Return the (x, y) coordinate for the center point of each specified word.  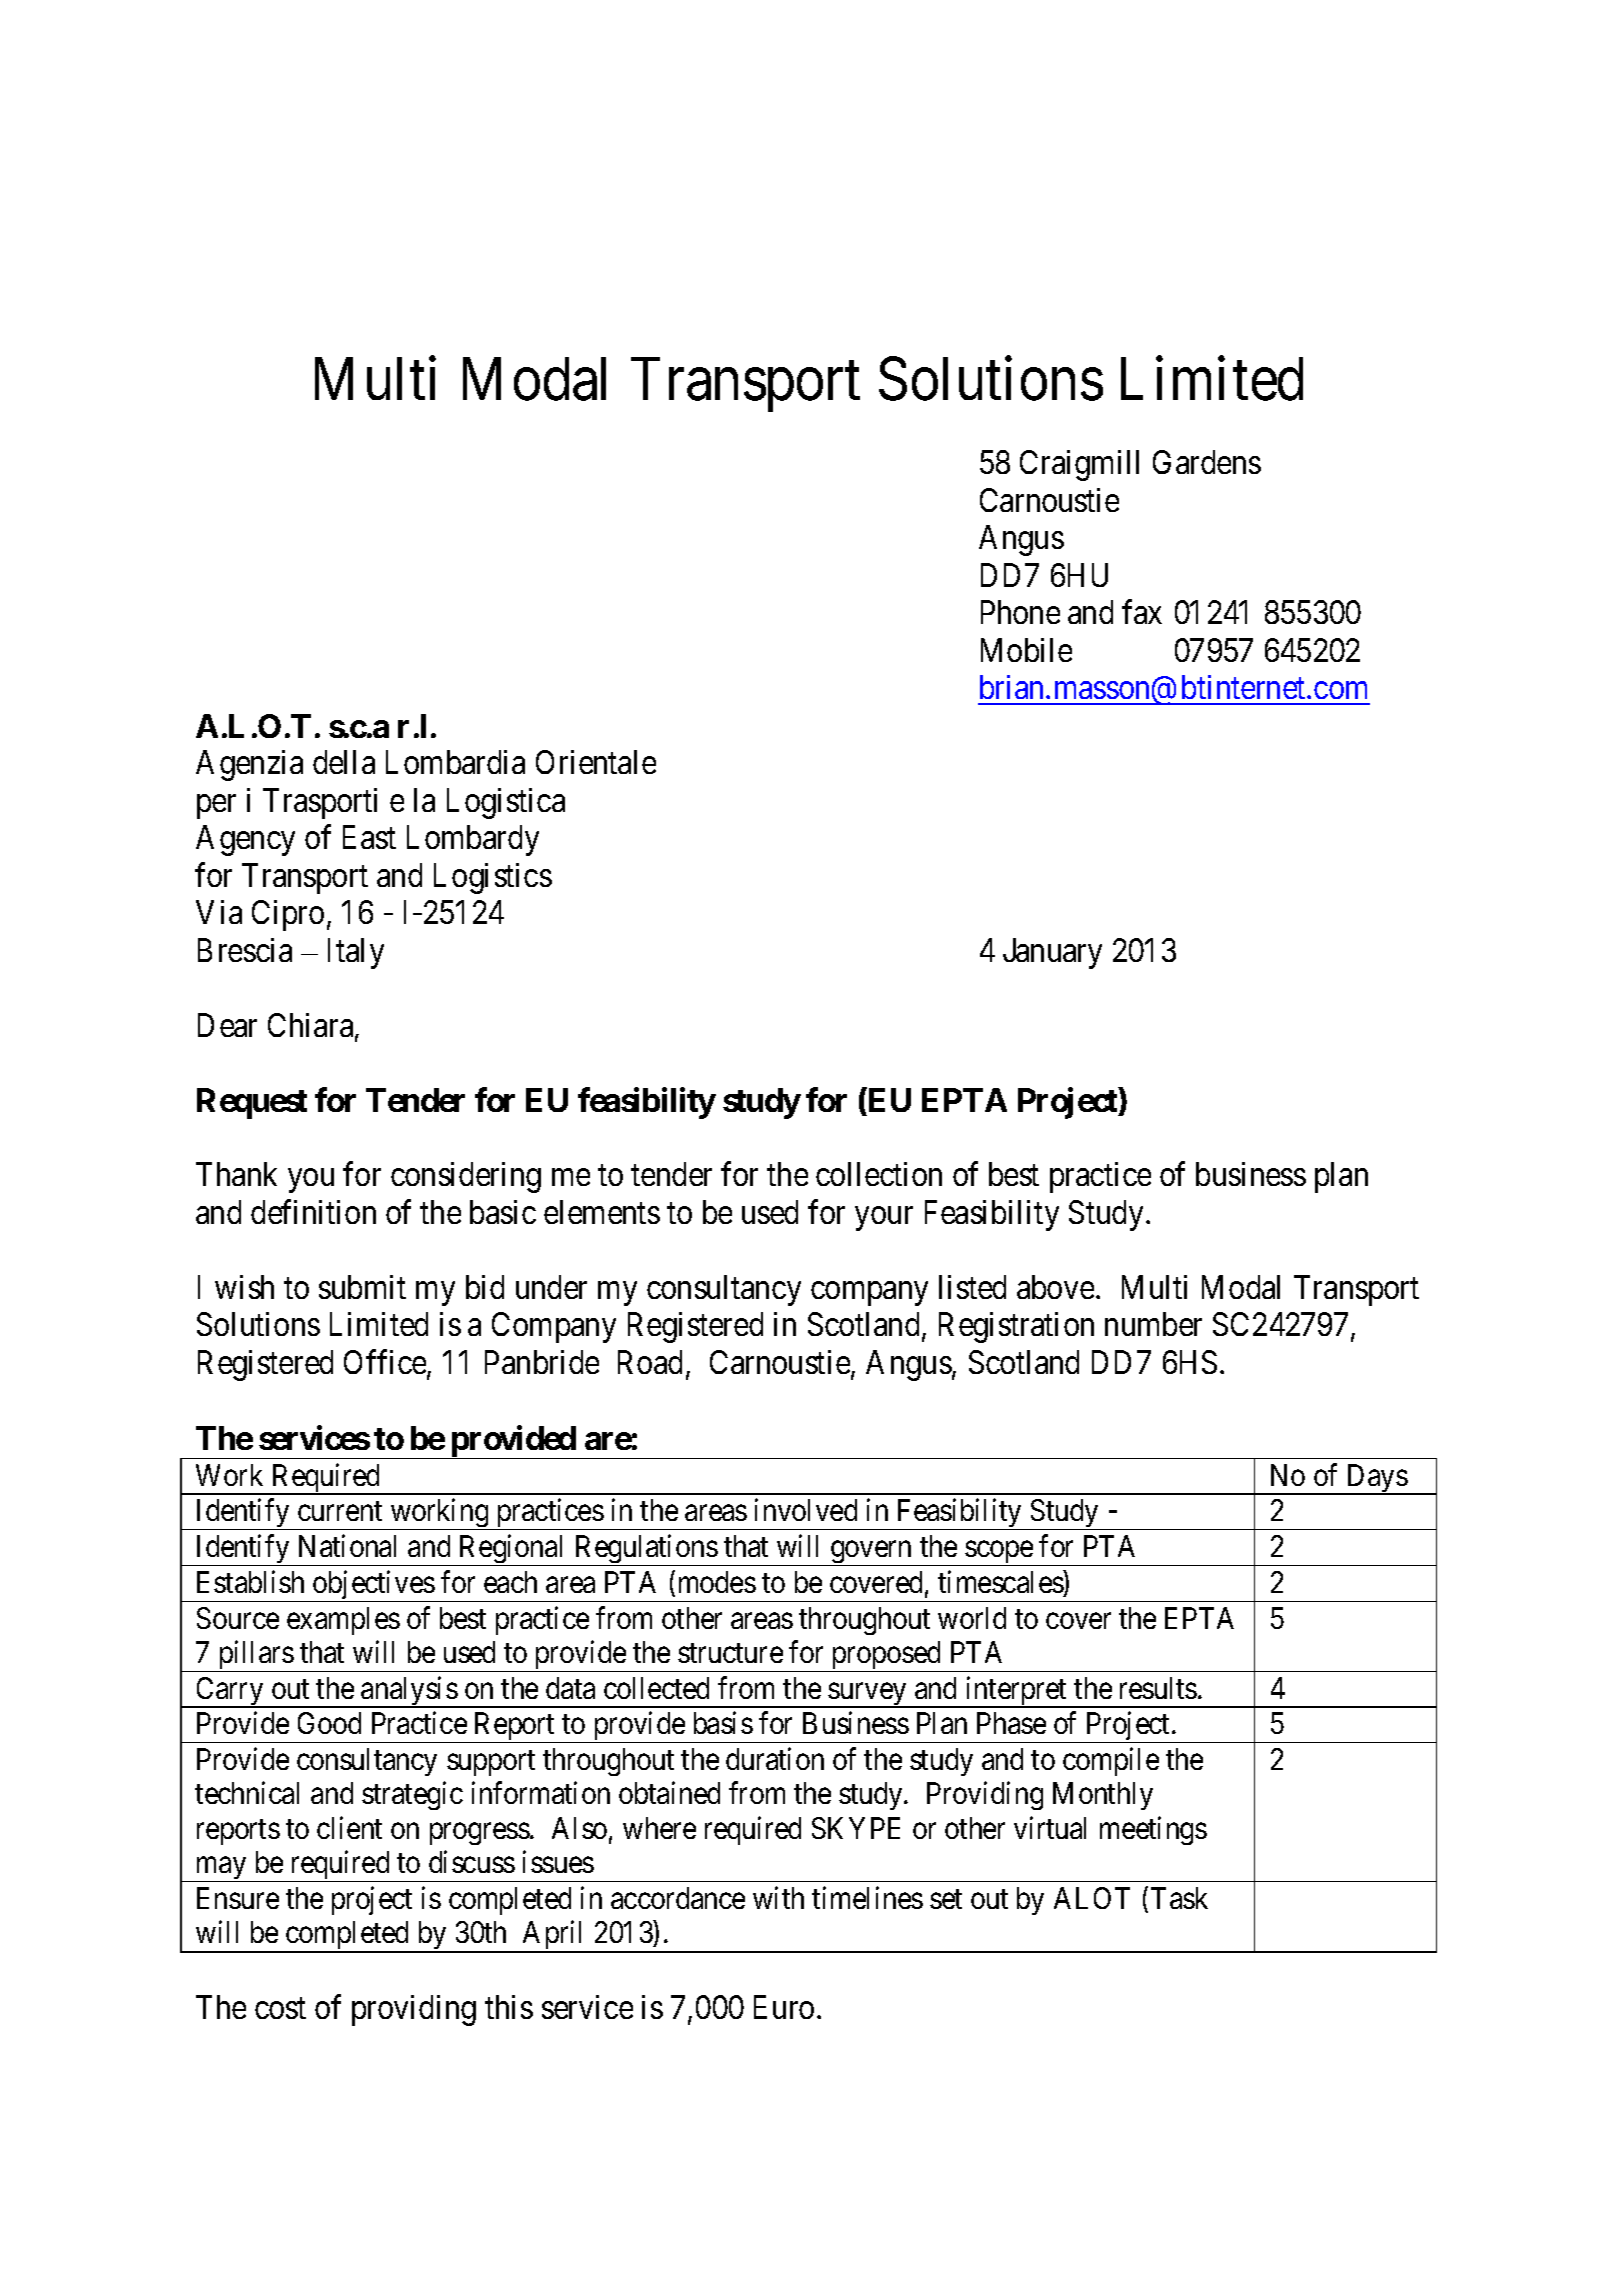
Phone (1020, 612)
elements (602, 1212)
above (1055, 1287)
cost (280, 2008)
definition (313, 1212)
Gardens (1207, 462)
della (344, 762)
